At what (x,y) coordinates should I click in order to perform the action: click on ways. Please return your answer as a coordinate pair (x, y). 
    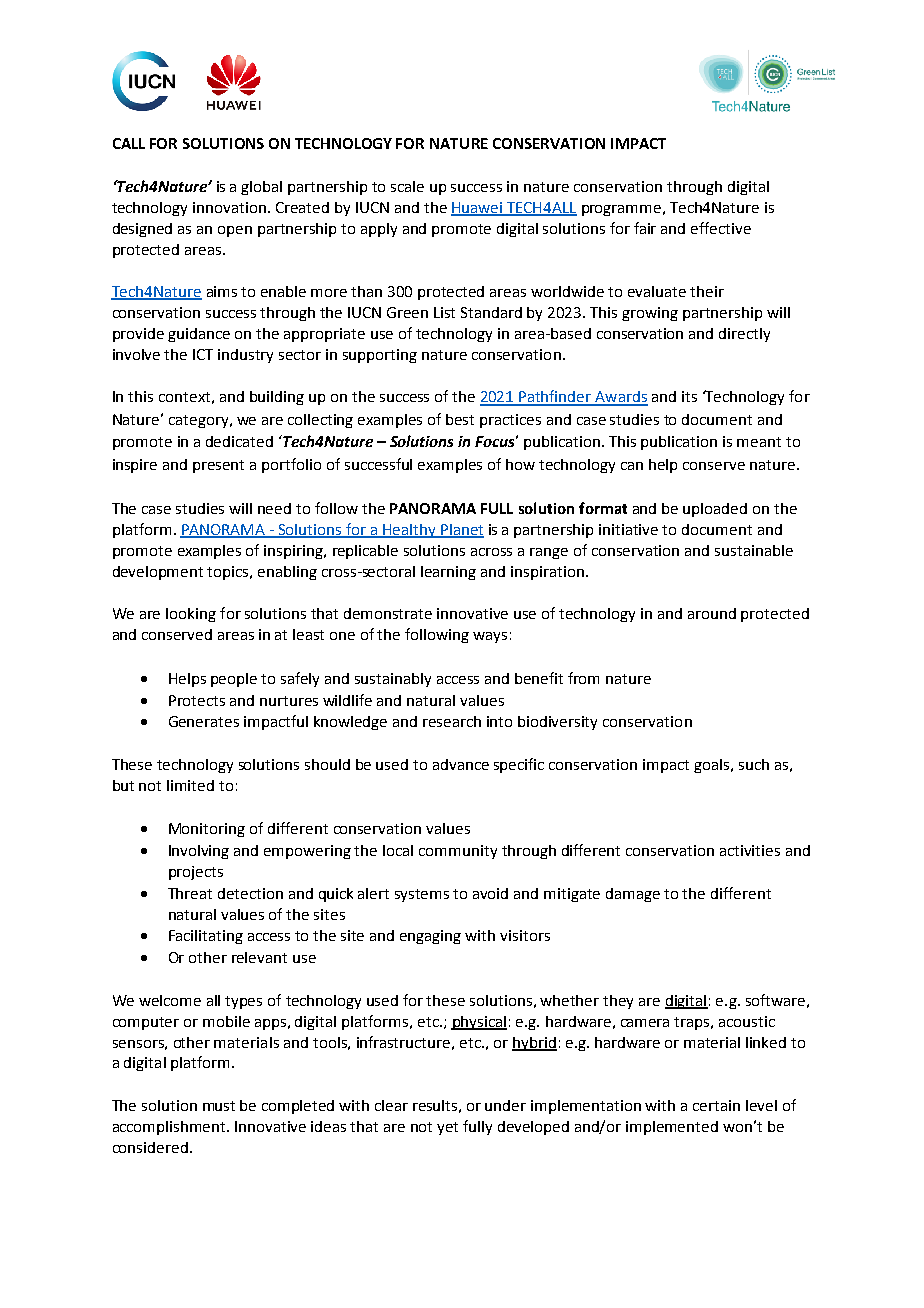
    Looking at the image, I should click on (490, 637).
